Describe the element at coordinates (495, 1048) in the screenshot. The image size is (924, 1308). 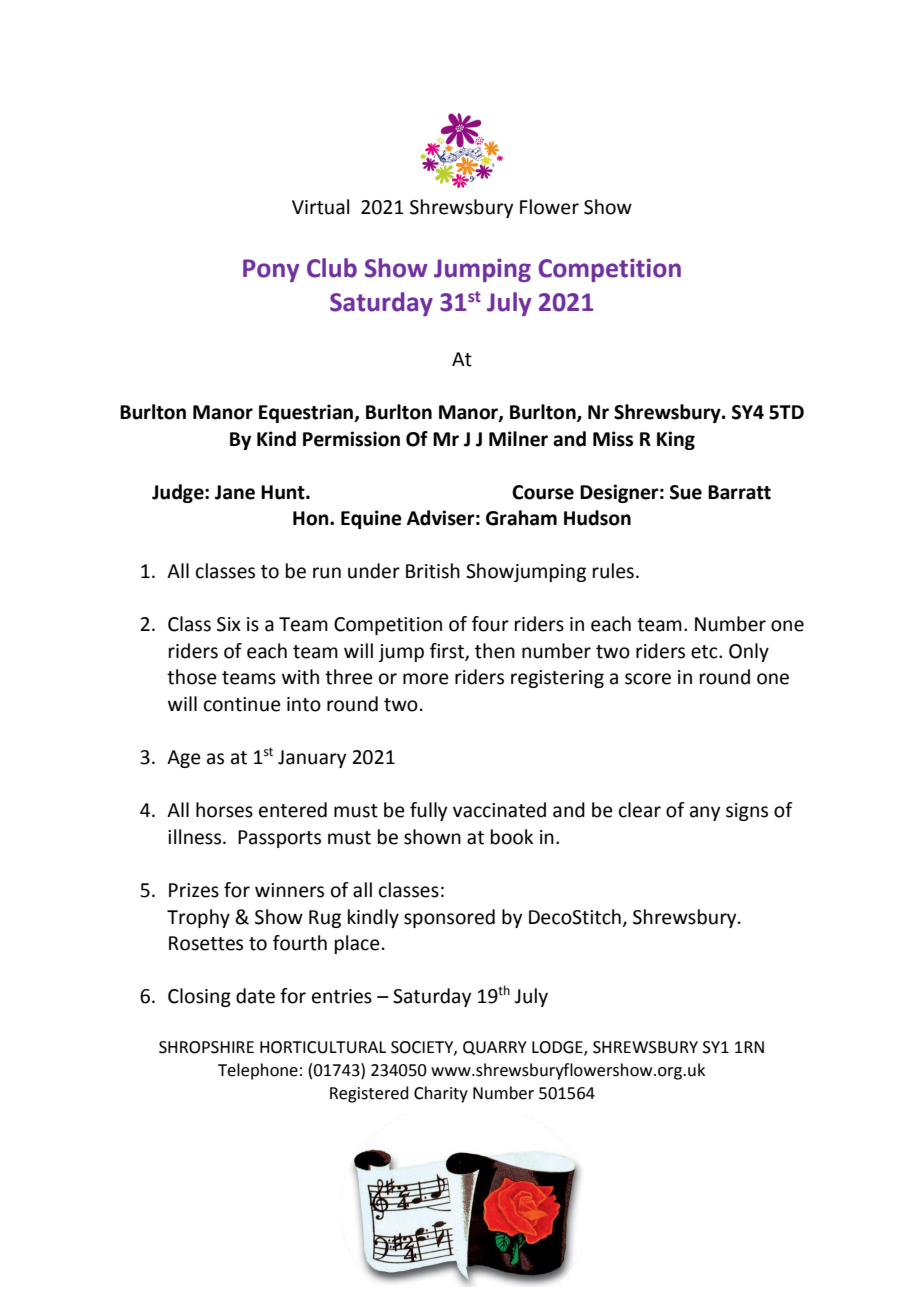
I see `QUARRY` at that location.
